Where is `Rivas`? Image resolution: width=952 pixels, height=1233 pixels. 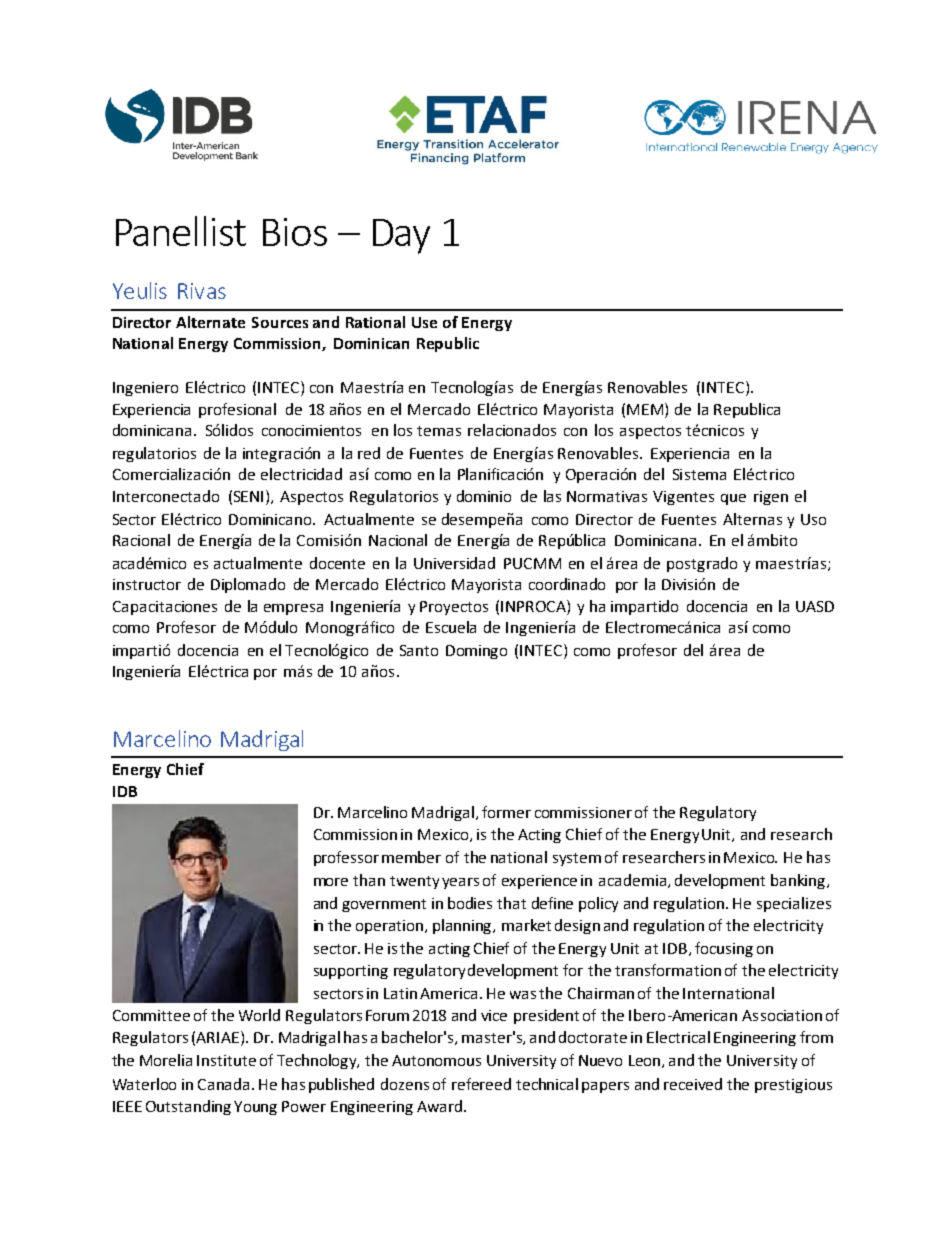
Rivas is located at coordinates (202, 291).
